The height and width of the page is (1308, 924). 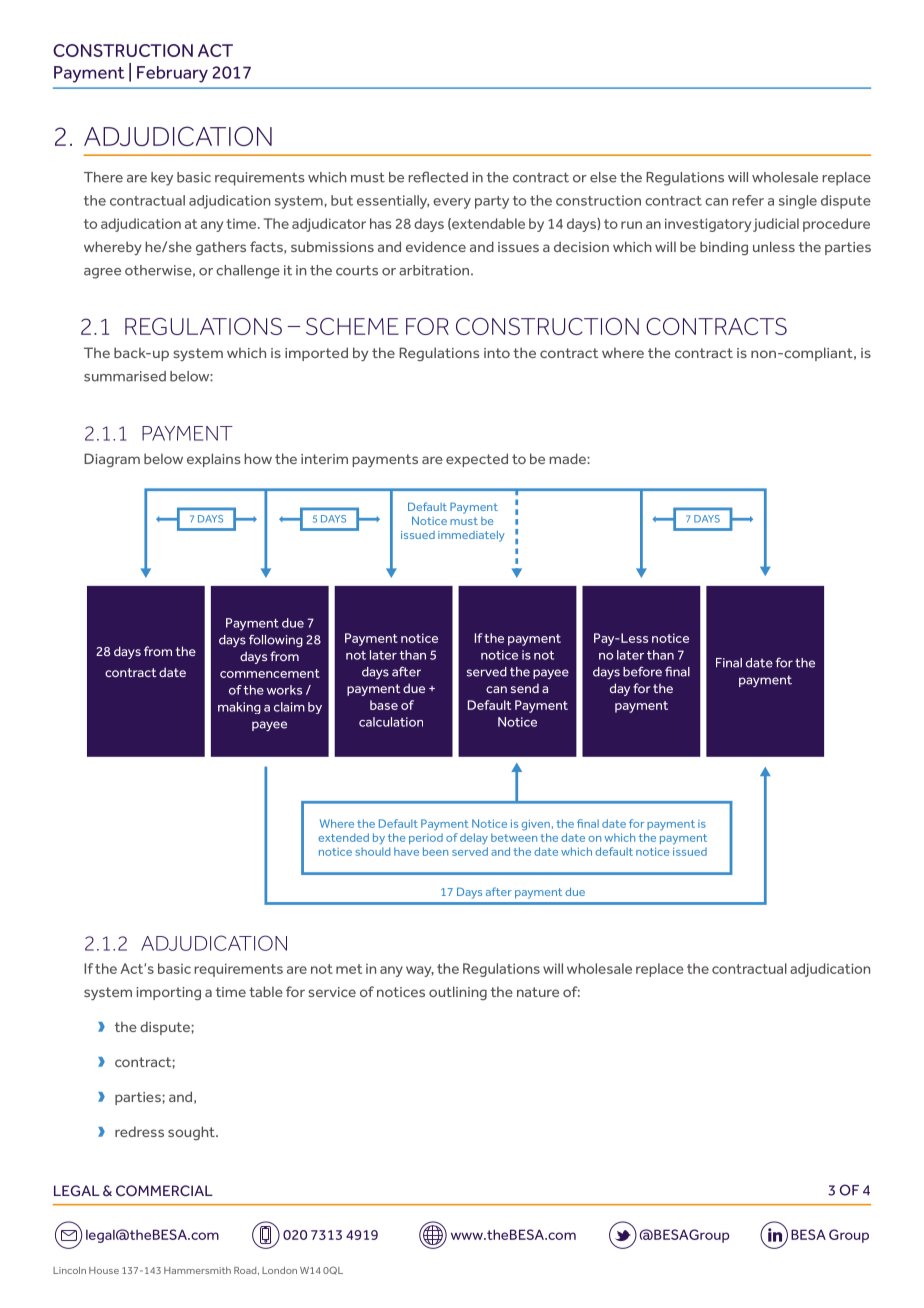 What do you see at coordinates (239, 708) in the page?
I see `making` at bounding box center [239, 708].
